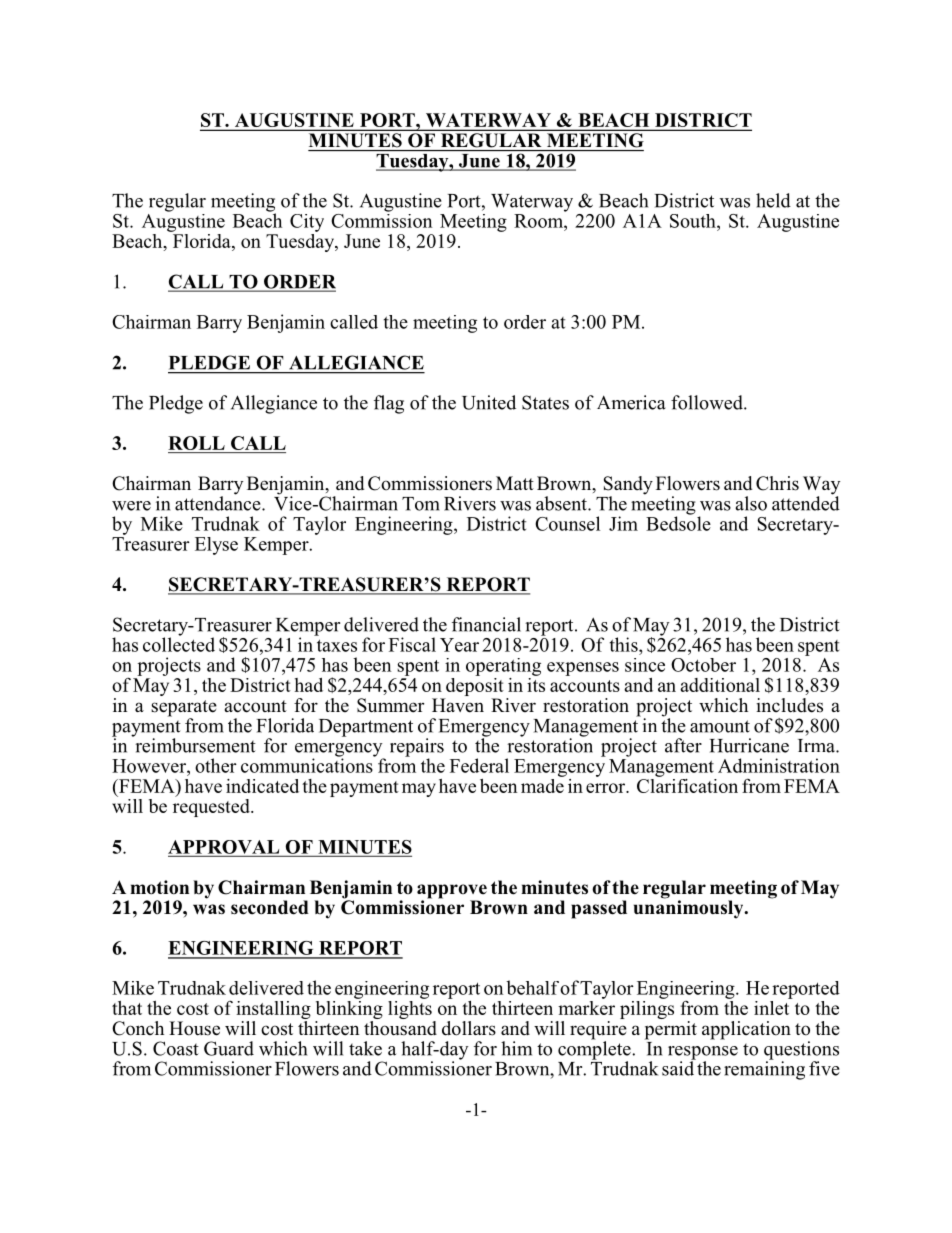 This screenshot has width=952, height=1233. Describe the element at coordinates (229, 1048) in the screenshot. I see `Guard` at that location.
